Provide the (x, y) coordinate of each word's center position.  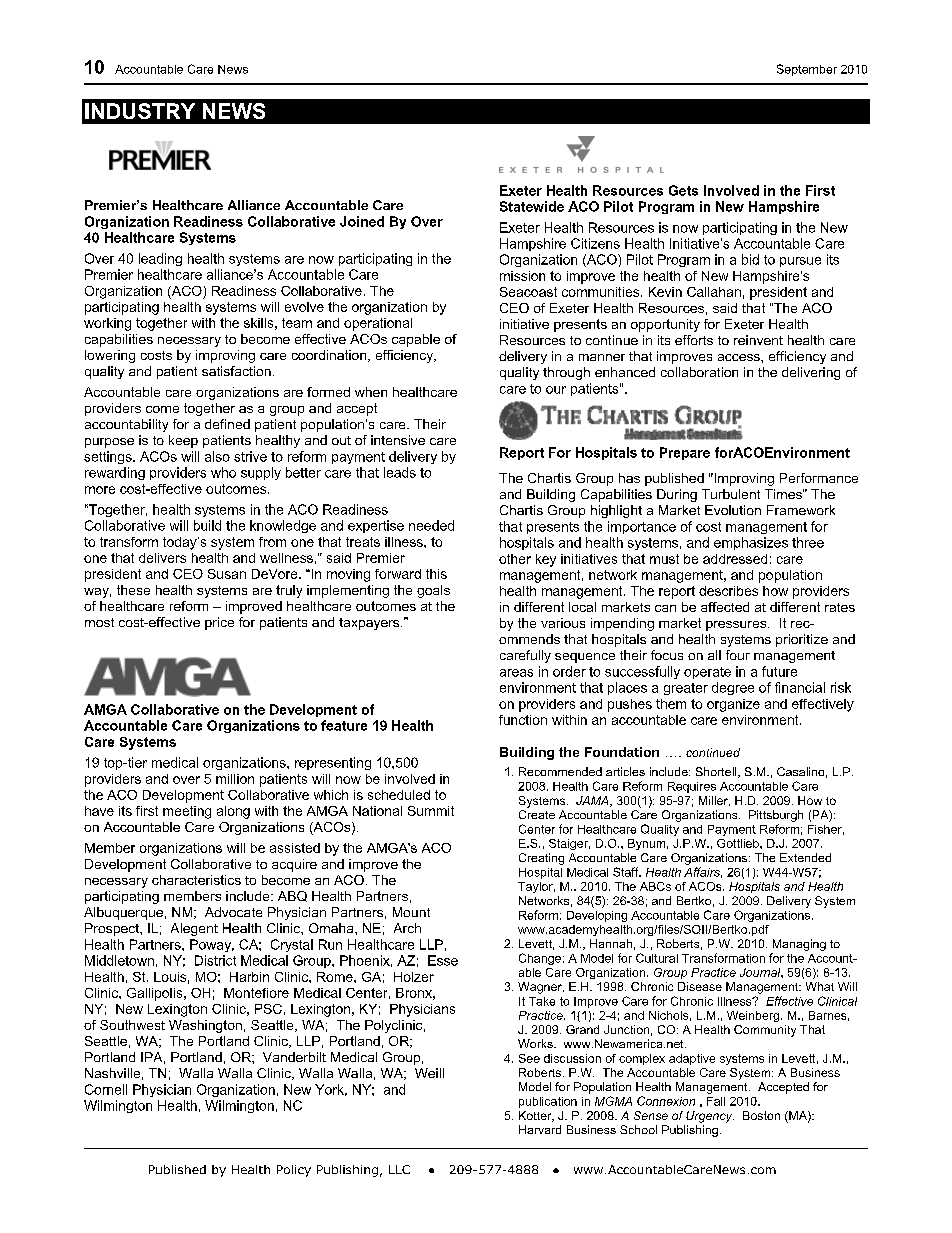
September (807, 70)
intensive (398, 440)
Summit (431, 811)
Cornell (106, 1089)
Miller (714, 801)
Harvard (540, 1129)
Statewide (532, 206)
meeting (187, 812)
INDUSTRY (140, 111)
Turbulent (731, 494)
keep (183, 441)
